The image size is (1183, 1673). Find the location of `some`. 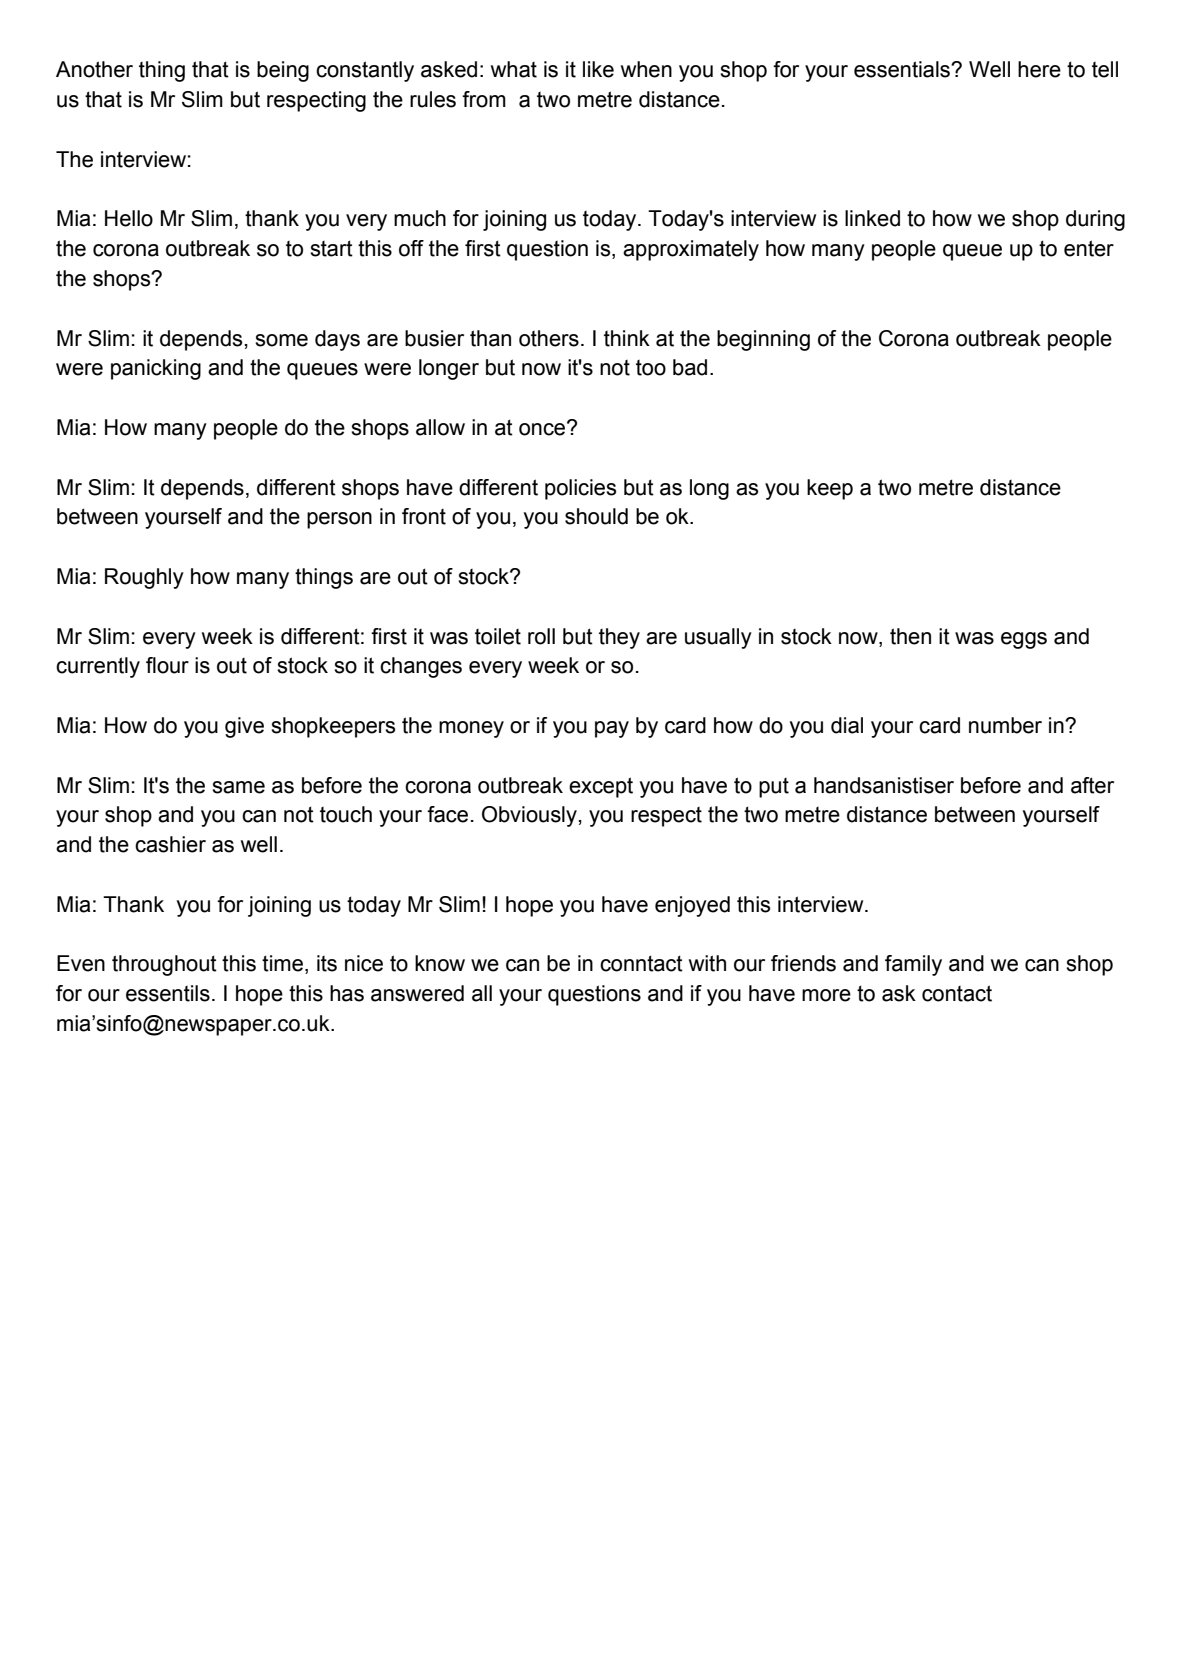

some is located at coordinates (281, 340).
